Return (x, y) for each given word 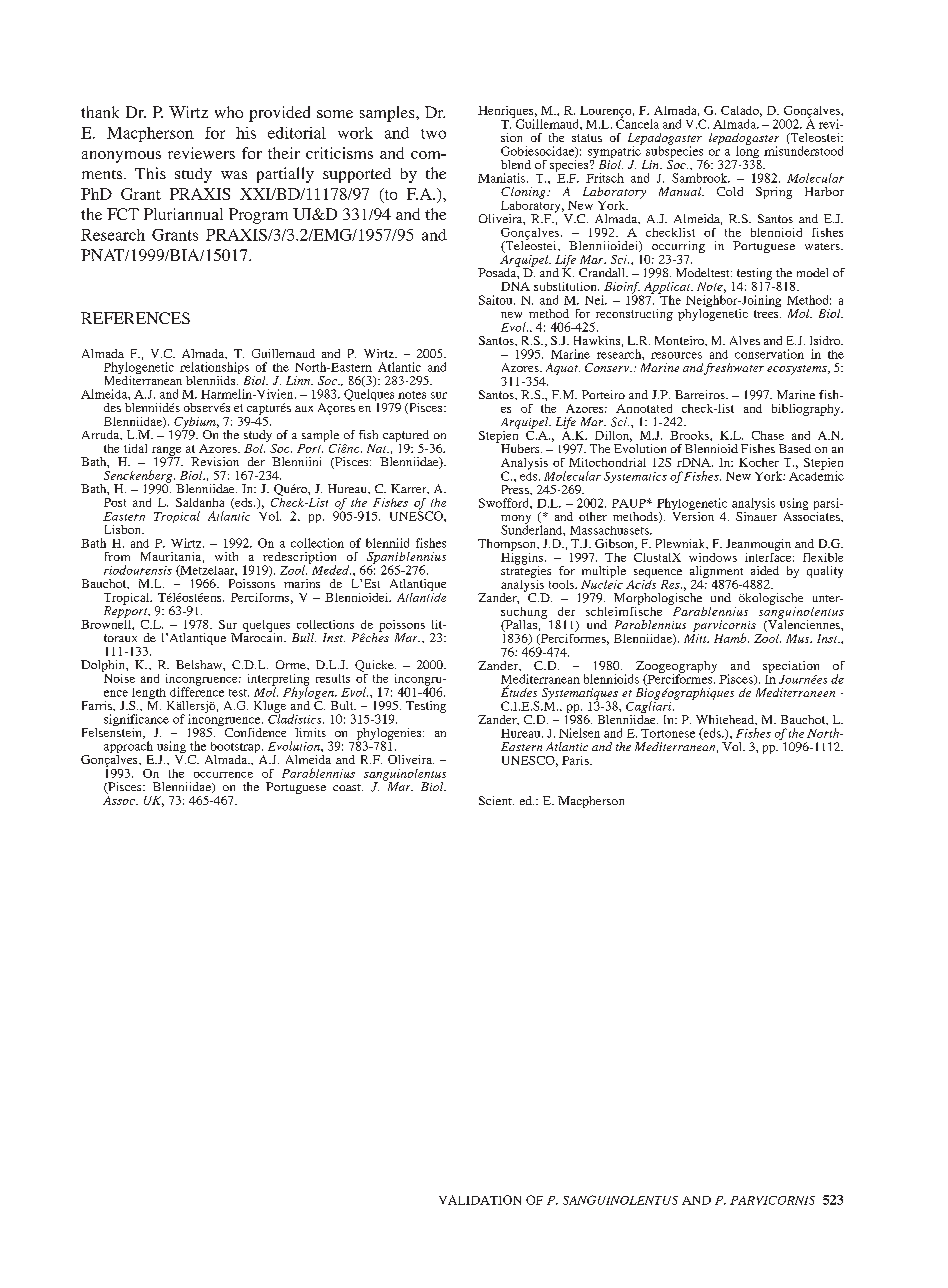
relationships (215, 369)
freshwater (734, 369)
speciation (791, 667)
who (229, 112)
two (433, 134)
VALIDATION (480, 1200)
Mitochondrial (607, 462)
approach (128, 748)
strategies (526, 572)
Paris (576, 760)
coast (348, 787)
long (747, 152)
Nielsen (579, 733)
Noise (118, 677)
